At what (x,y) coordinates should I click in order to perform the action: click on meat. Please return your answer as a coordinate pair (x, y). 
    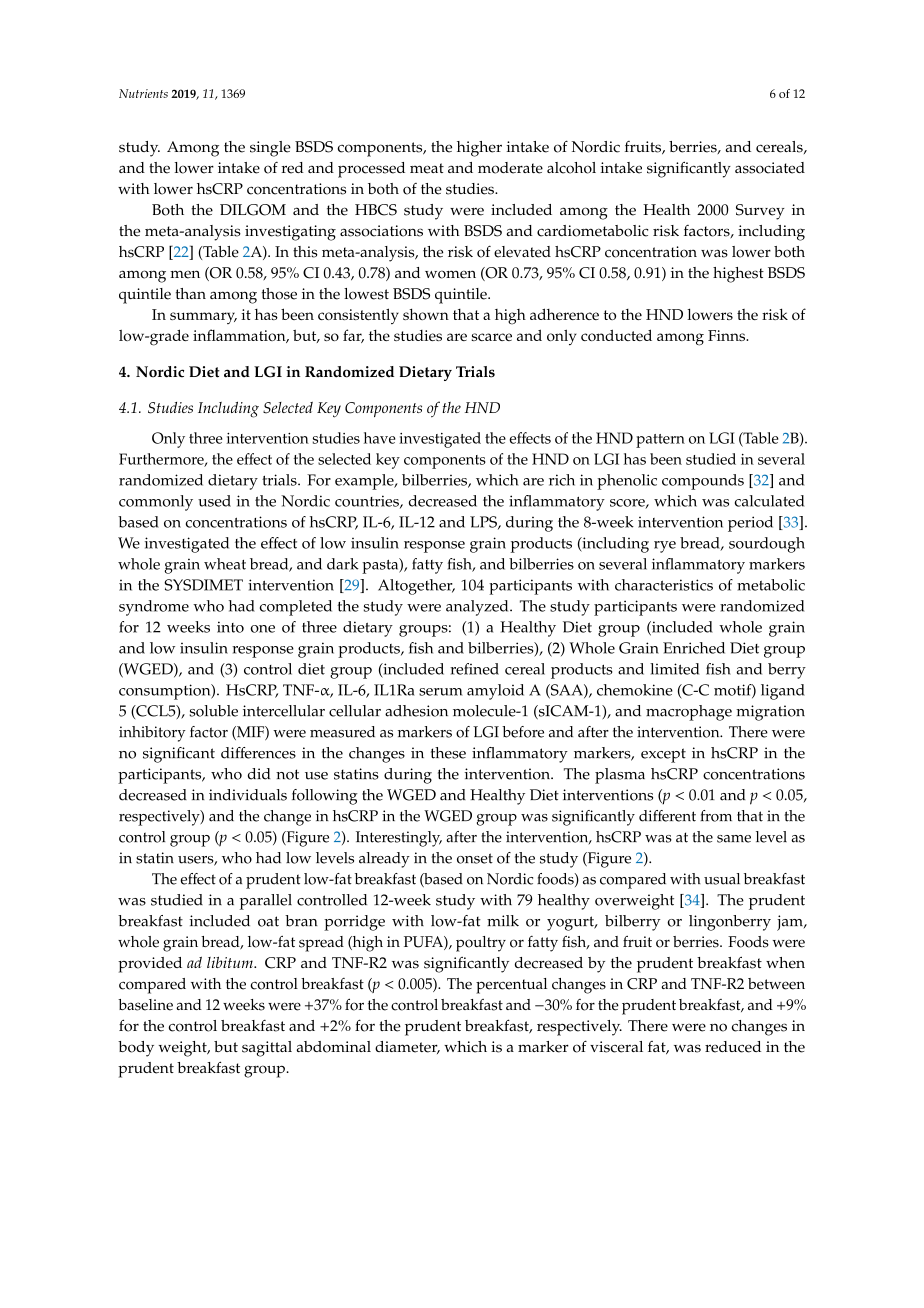
    Looking at the image, I should click on (427, 168).
